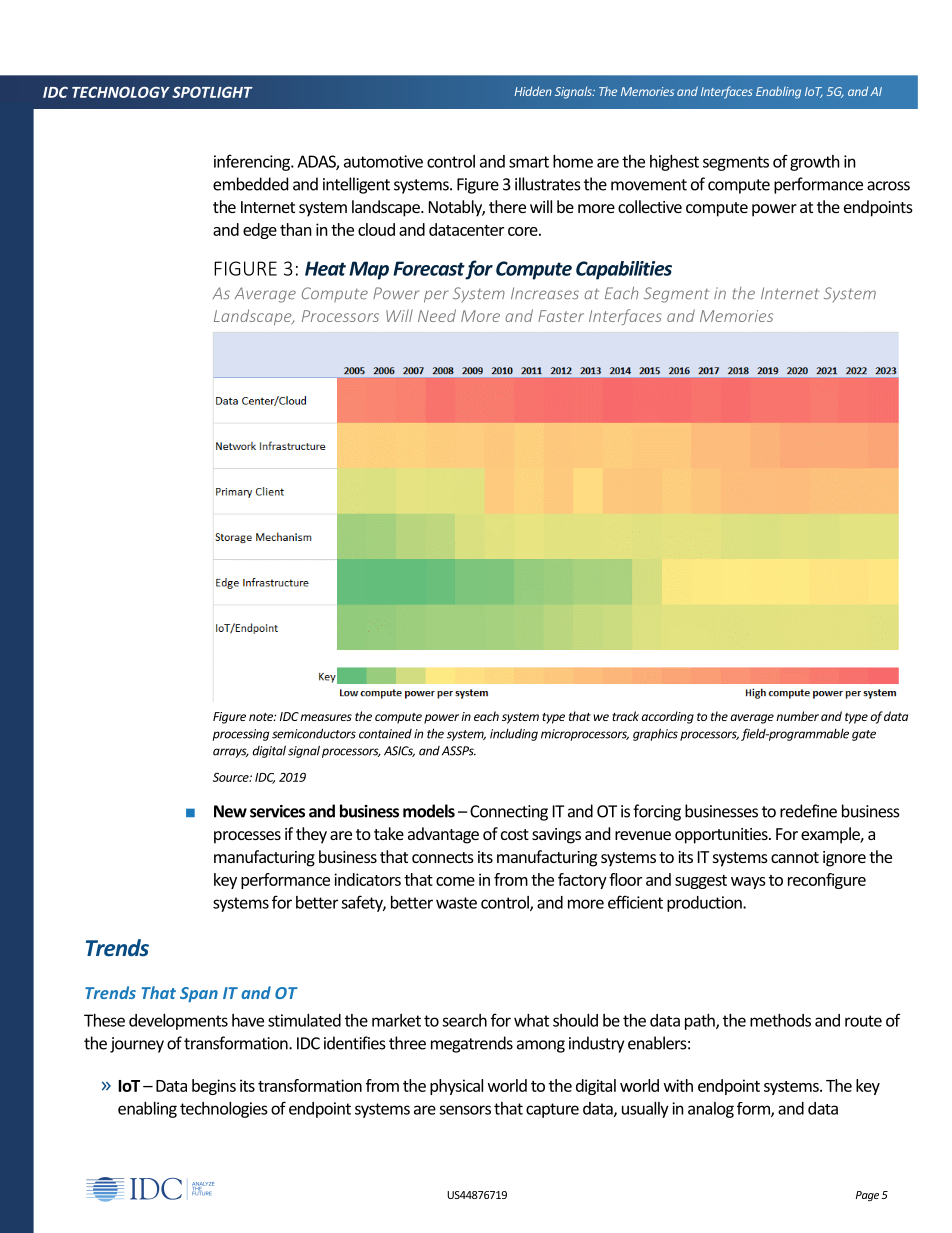 The image size is (952, 1233). I want to click on SPOTLIGHT, so click(212, 92).
